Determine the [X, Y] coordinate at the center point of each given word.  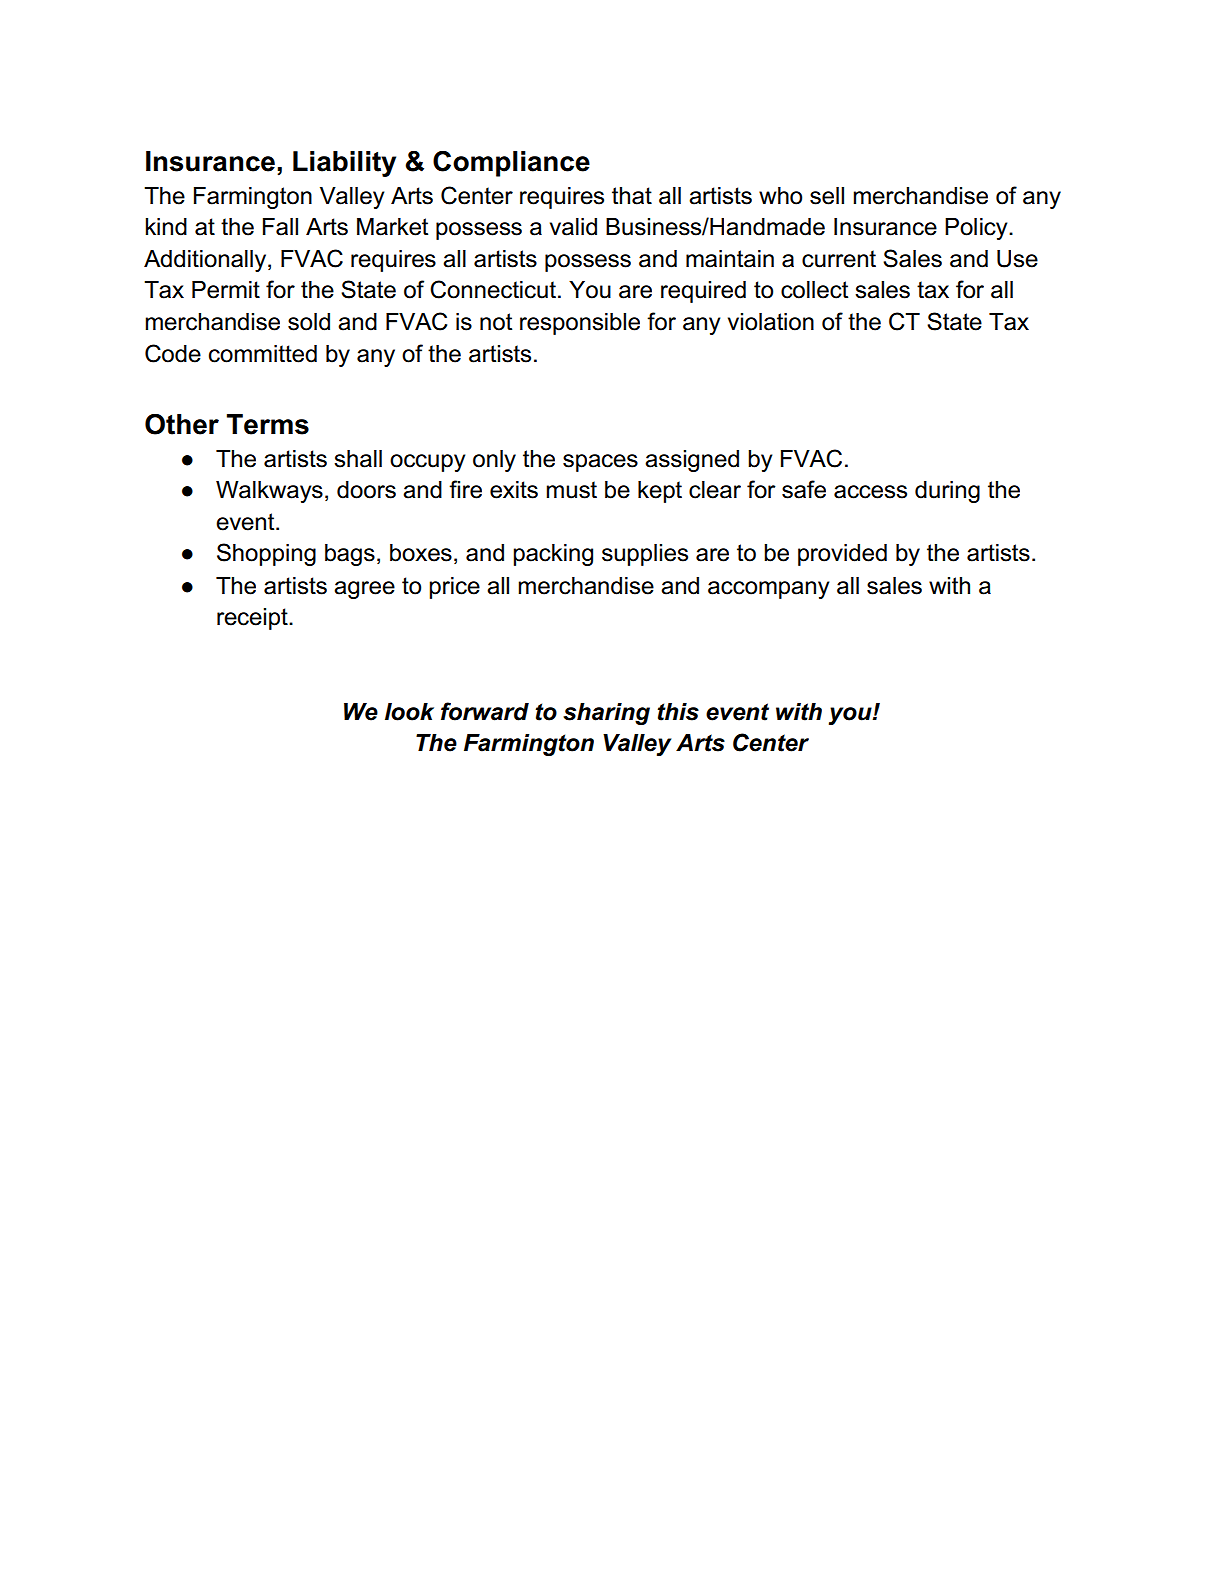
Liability [344, 164]
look [409, 712]
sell [827, 196]
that [632, 196]
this [678, 712]
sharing [606, 714]
